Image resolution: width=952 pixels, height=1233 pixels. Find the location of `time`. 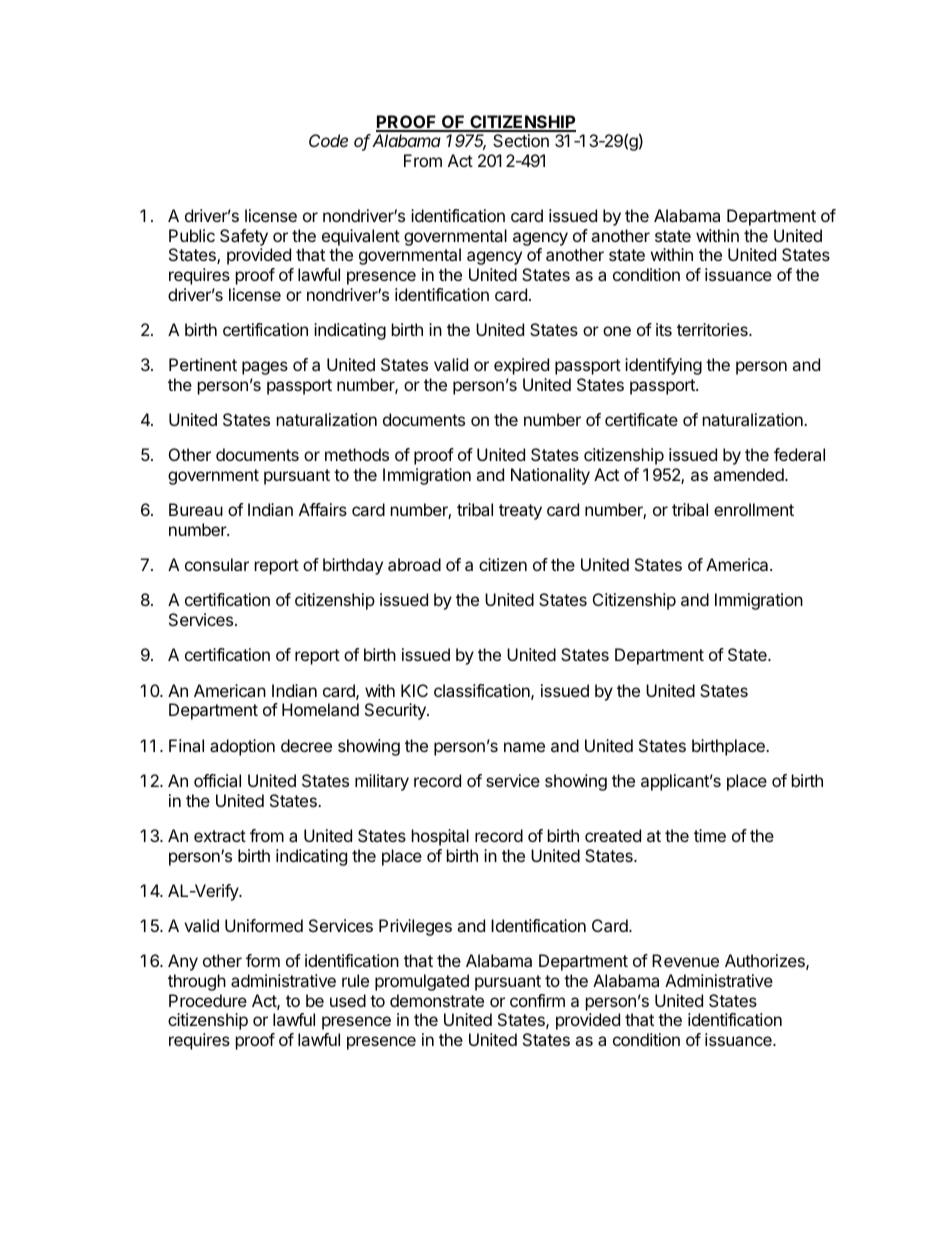

time is located at coordinates (710, 835).
